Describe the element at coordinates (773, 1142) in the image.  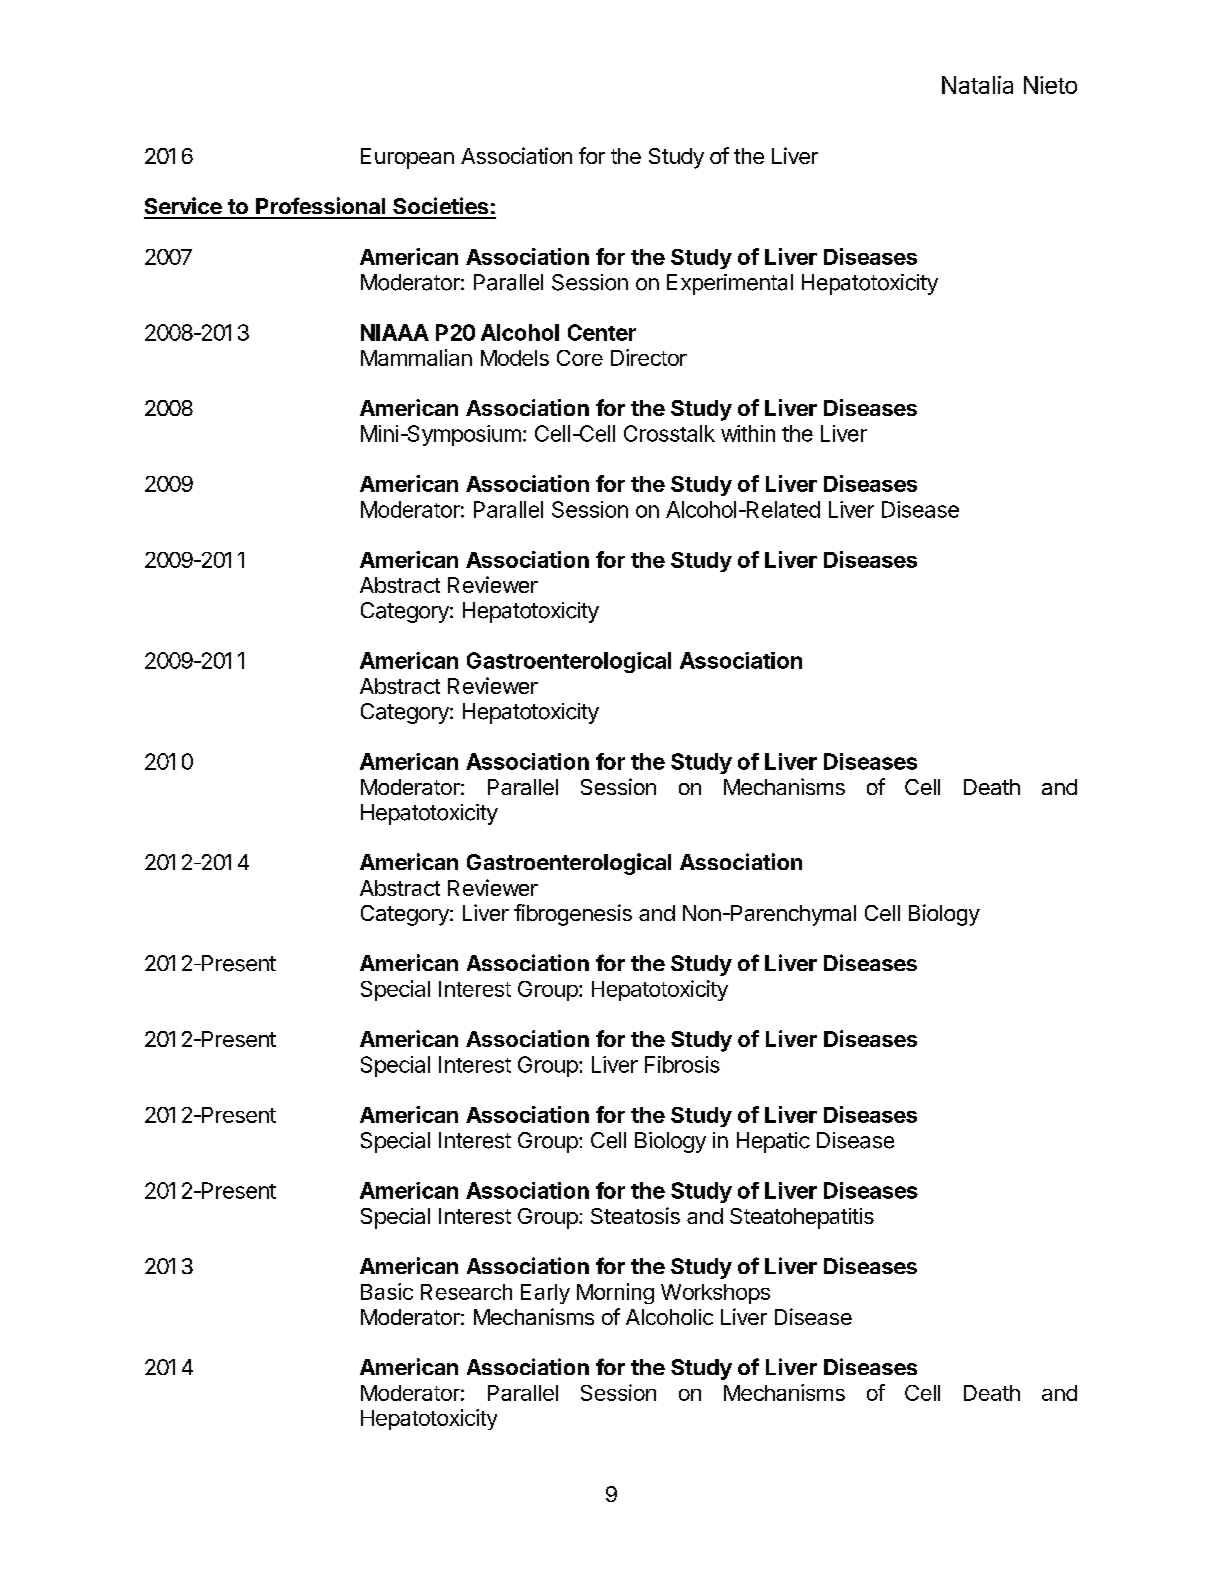
I see `Hepatic` at that location.
